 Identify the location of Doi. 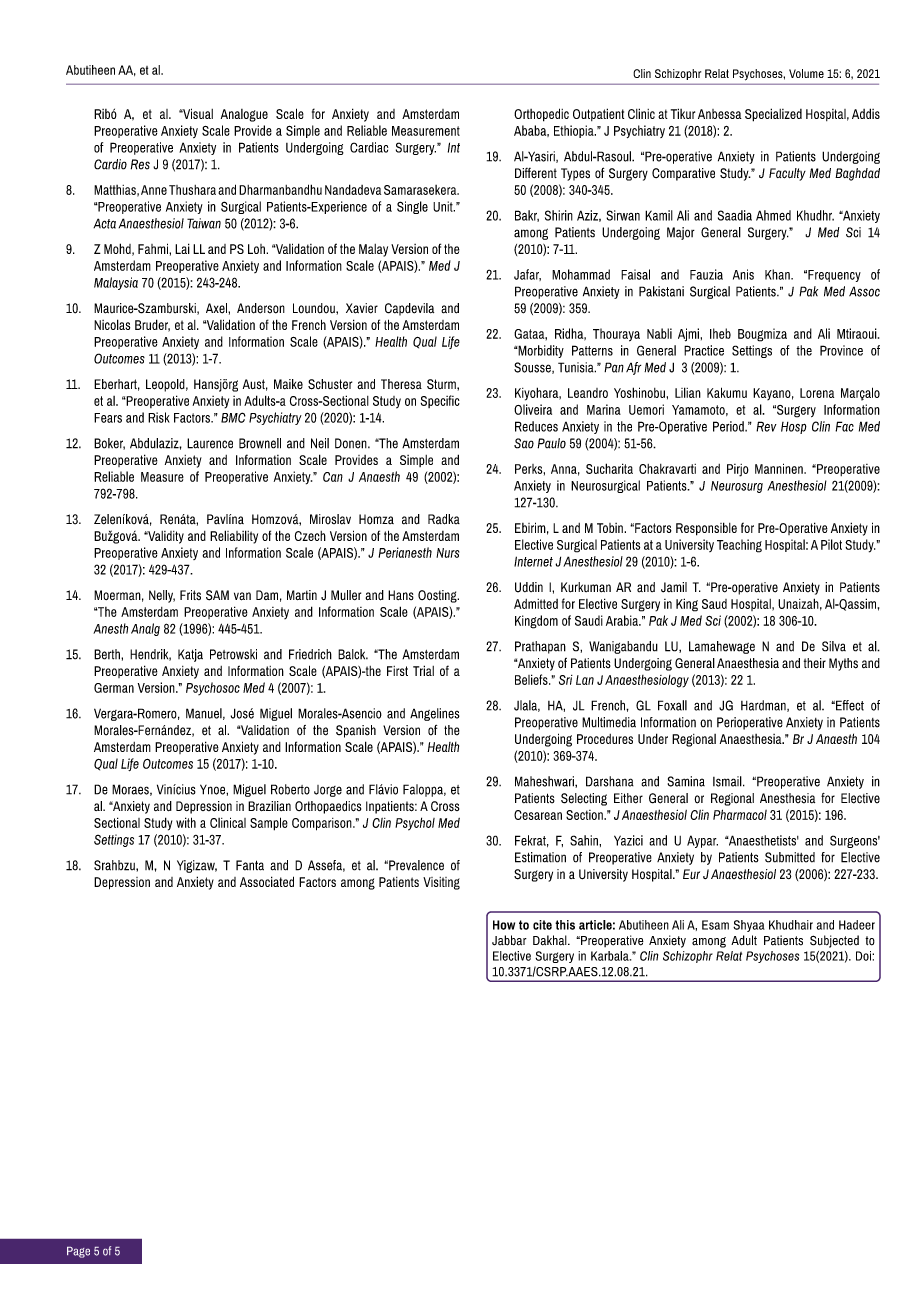
(864, 956).
